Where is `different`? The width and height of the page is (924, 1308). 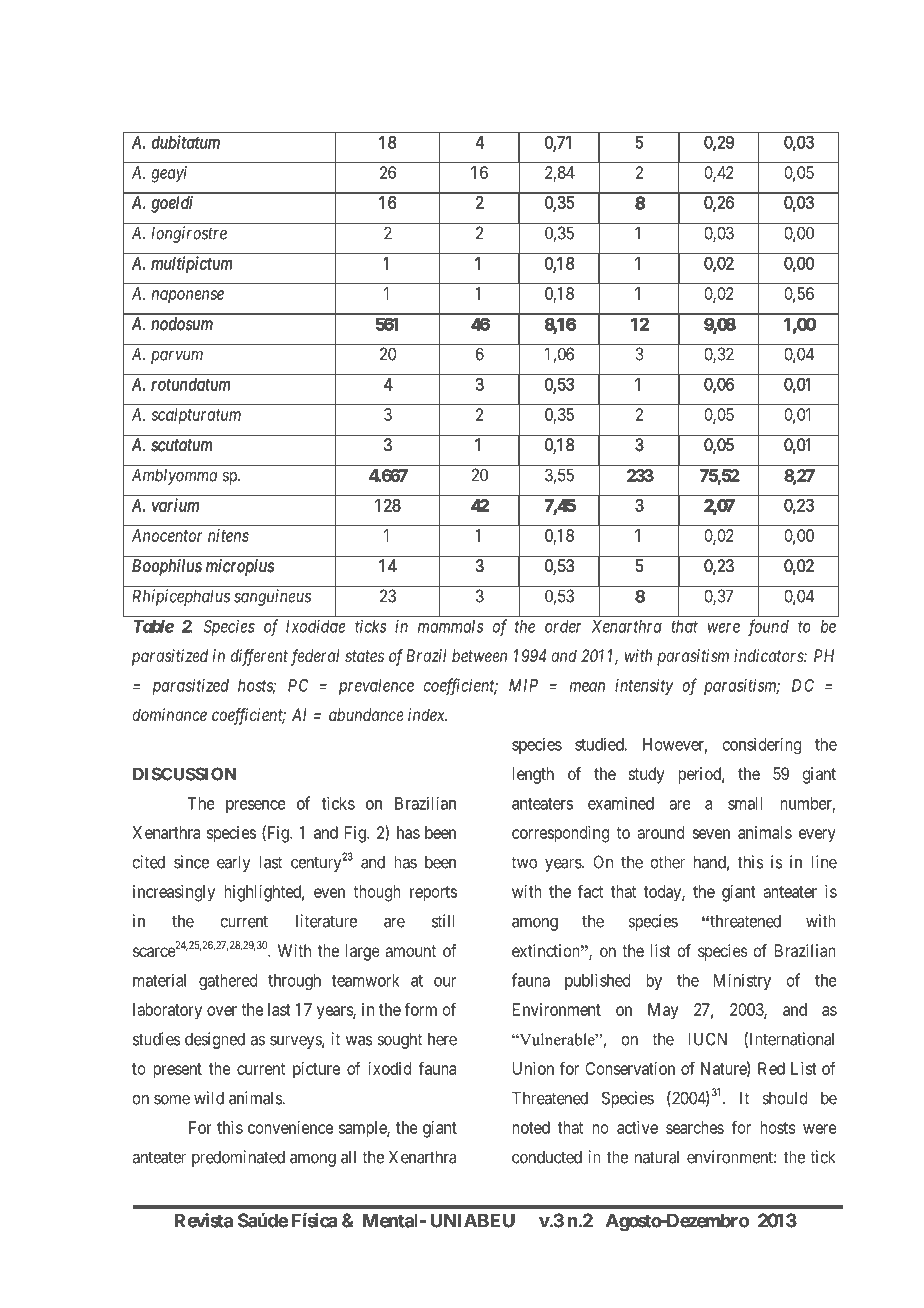 different is located at coordinates (259, 657).
